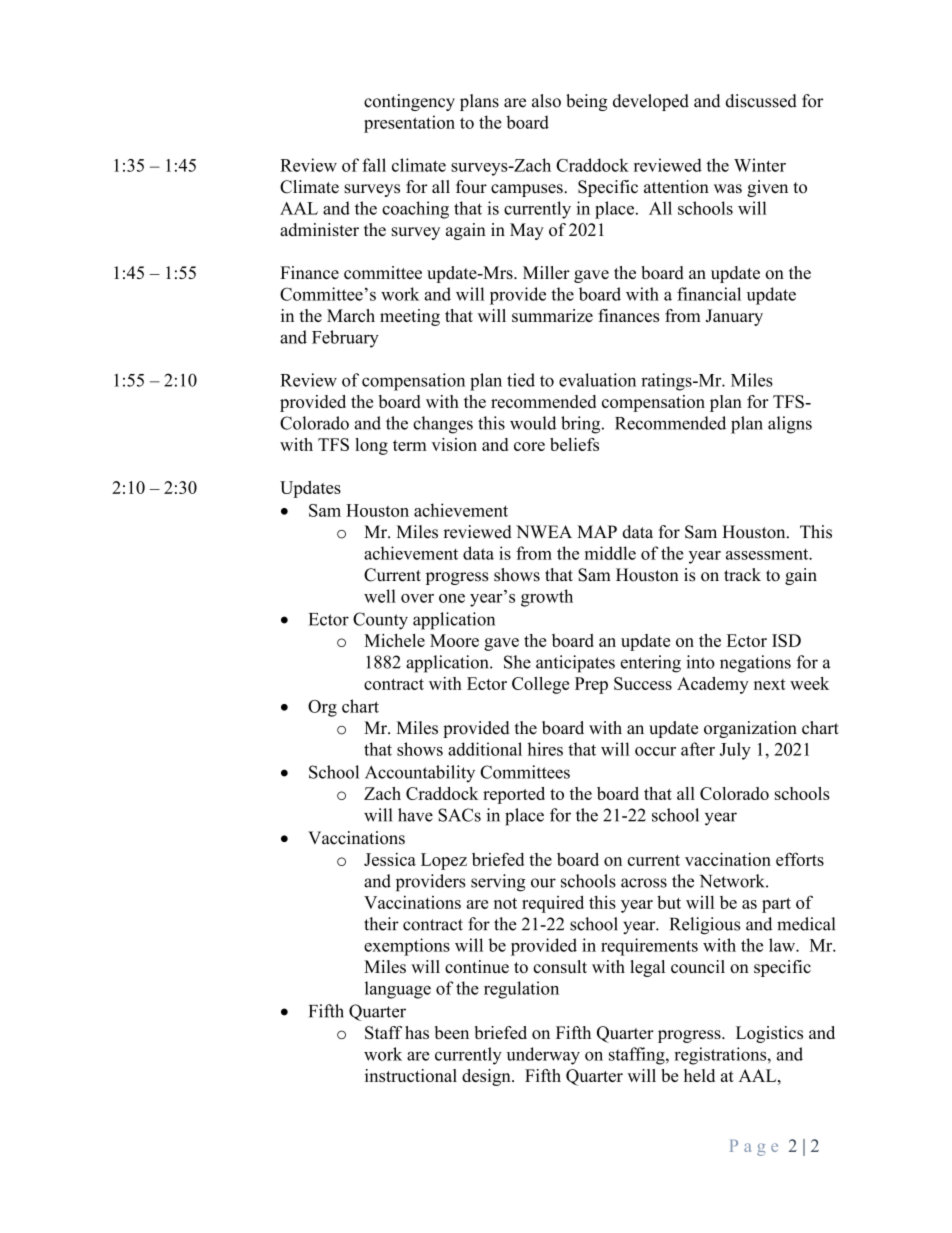 This document has height=1233, width=952. Describe the element at coordinates (415, 815) in the document. I see `have` at that location.
